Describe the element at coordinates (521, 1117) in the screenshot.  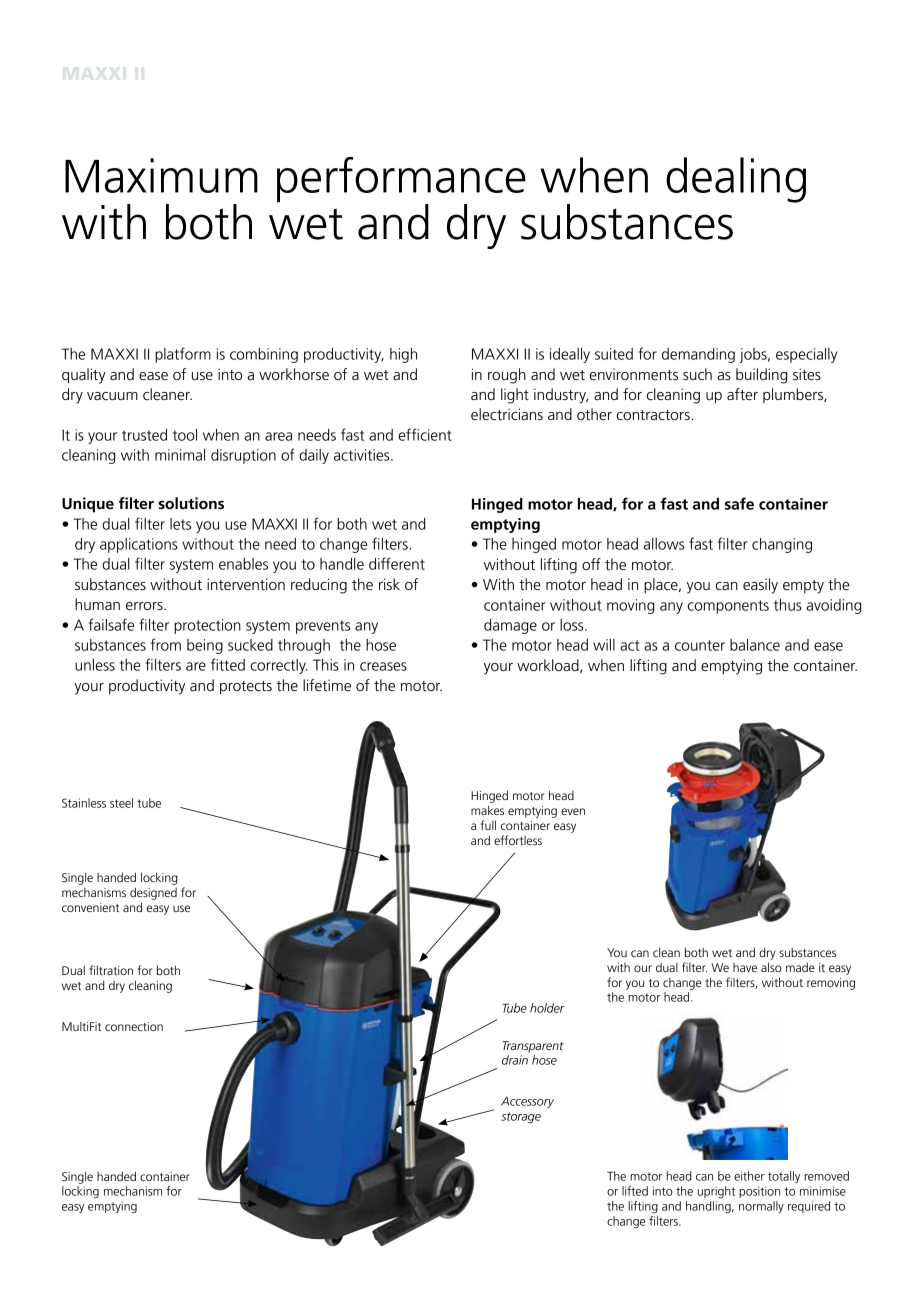
I see `storage` at that location.
